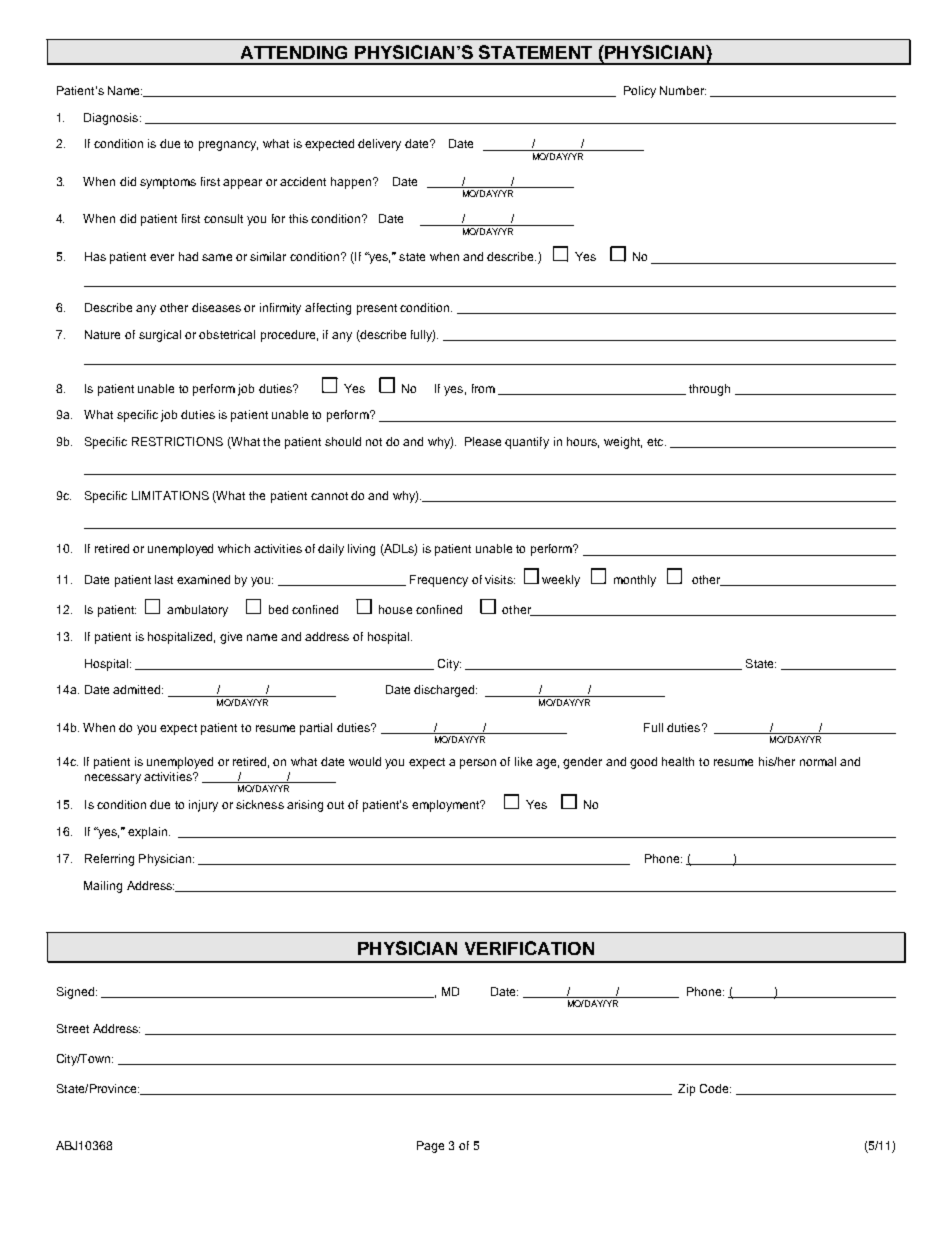 The image size is (952, 1233). I want to click on Code, so click(715, 1088).
